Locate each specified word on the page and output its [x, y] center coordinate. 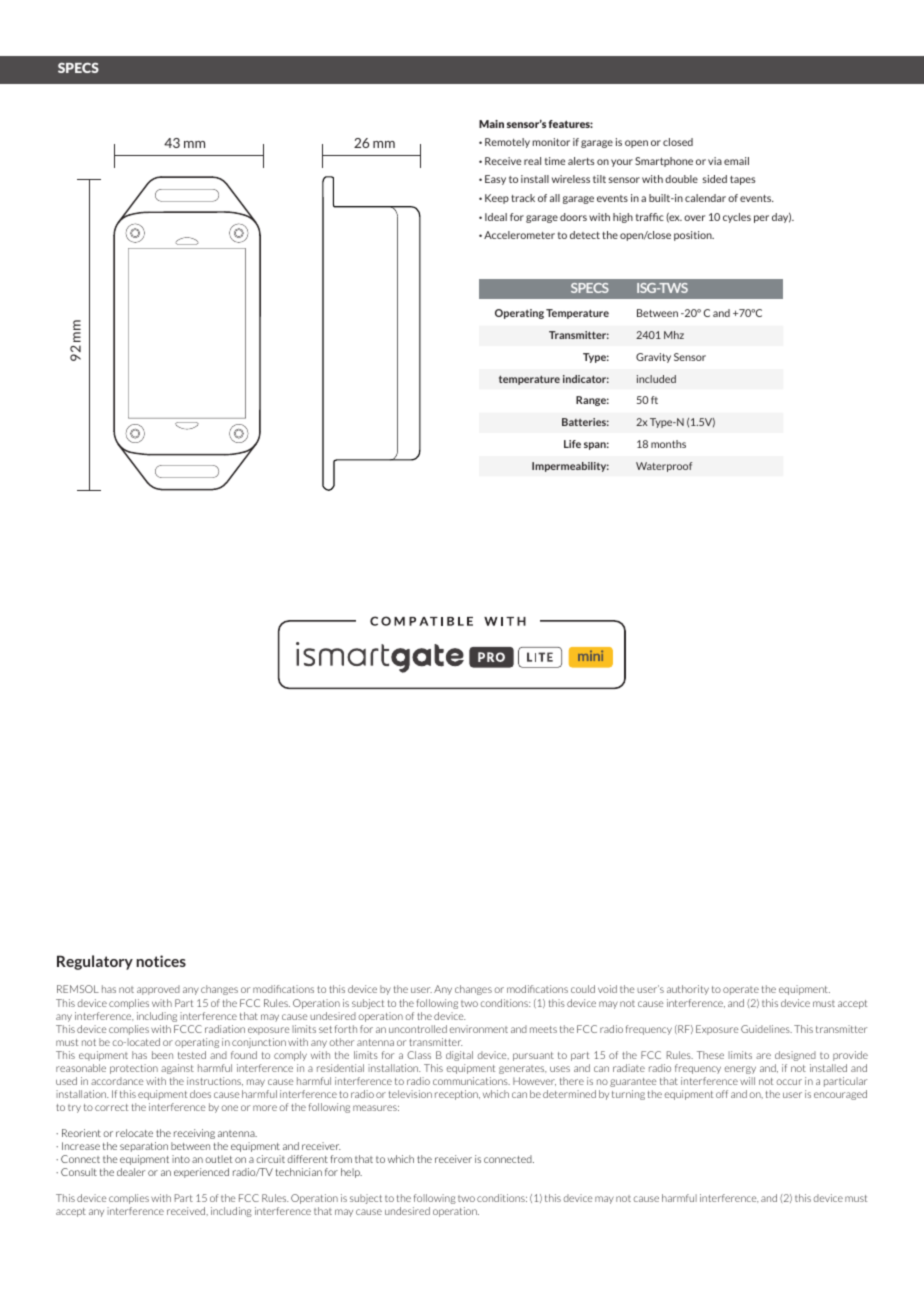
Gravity [653, 358]
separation [144, 1147]
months [668, 444]
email [736, 161]
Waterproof [664, 467]
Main [491, 124]
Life [572, 444]
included [656, 379]
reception [457, 1095]
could [583, 989]
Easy [495, 180]
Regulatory [95, 962]
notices [161, 961]
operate [741, 990]
